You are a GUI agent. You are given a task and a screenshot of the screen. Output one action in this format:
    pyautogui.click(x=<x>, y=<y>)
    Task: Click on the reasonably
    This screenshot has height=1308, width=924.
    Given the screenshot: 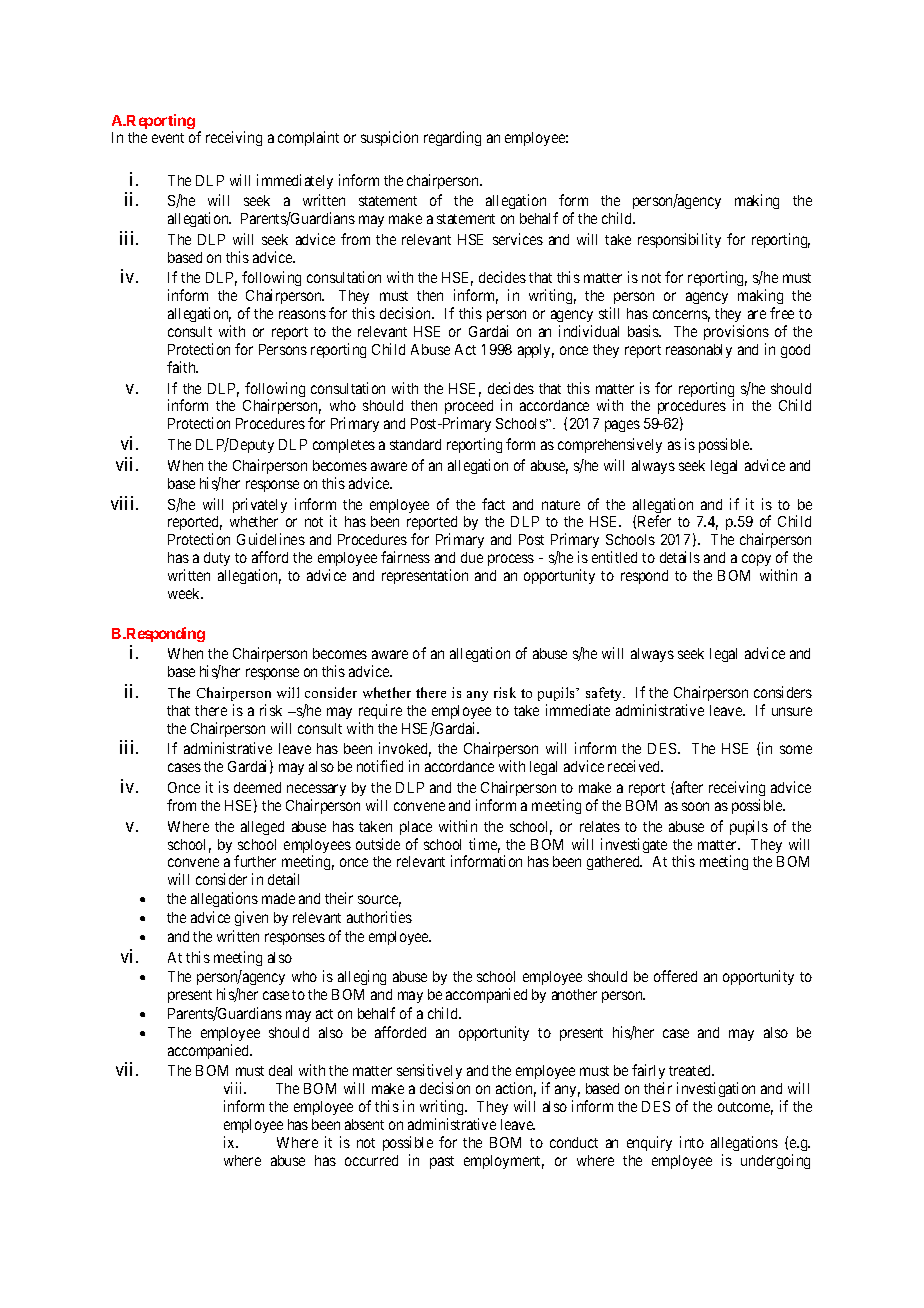 What is the action you would take?
    pyautogui.click(x=699, y=351)
